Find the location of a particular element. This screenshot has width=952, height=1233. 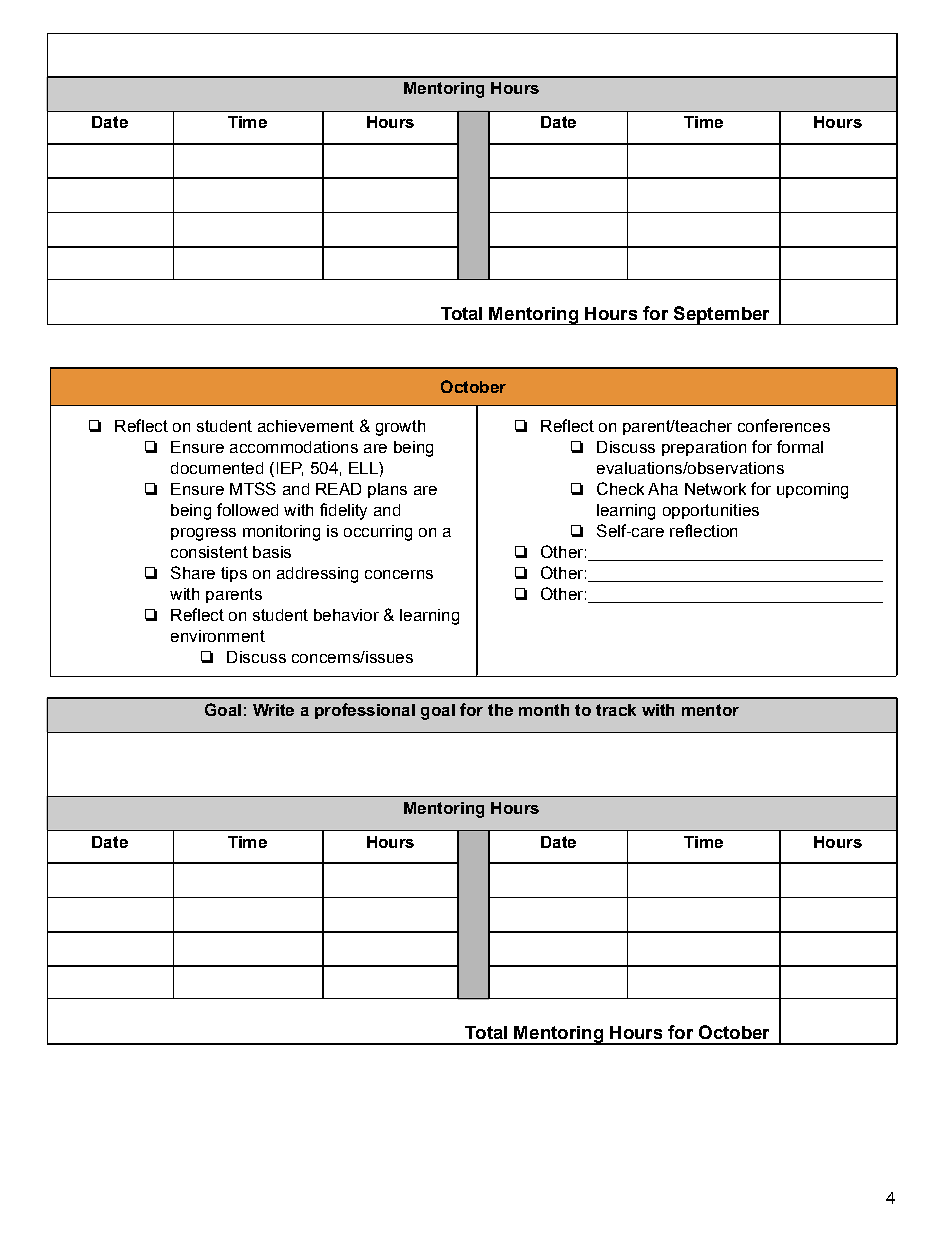

September is located at coordinates (721, 315).
